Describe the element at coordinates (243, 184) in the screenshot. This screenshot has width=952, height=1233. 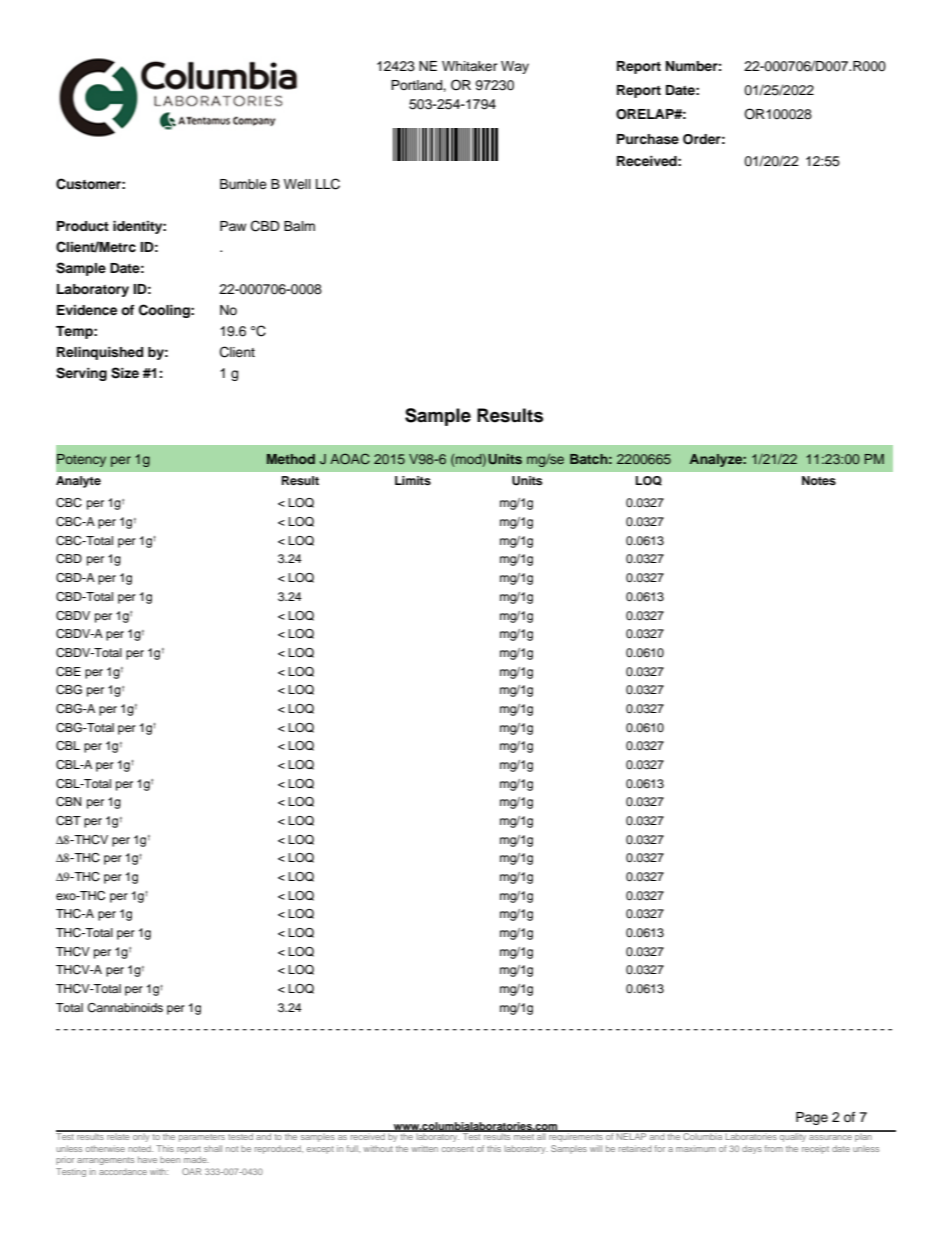
I see `Bumble` at that location.
